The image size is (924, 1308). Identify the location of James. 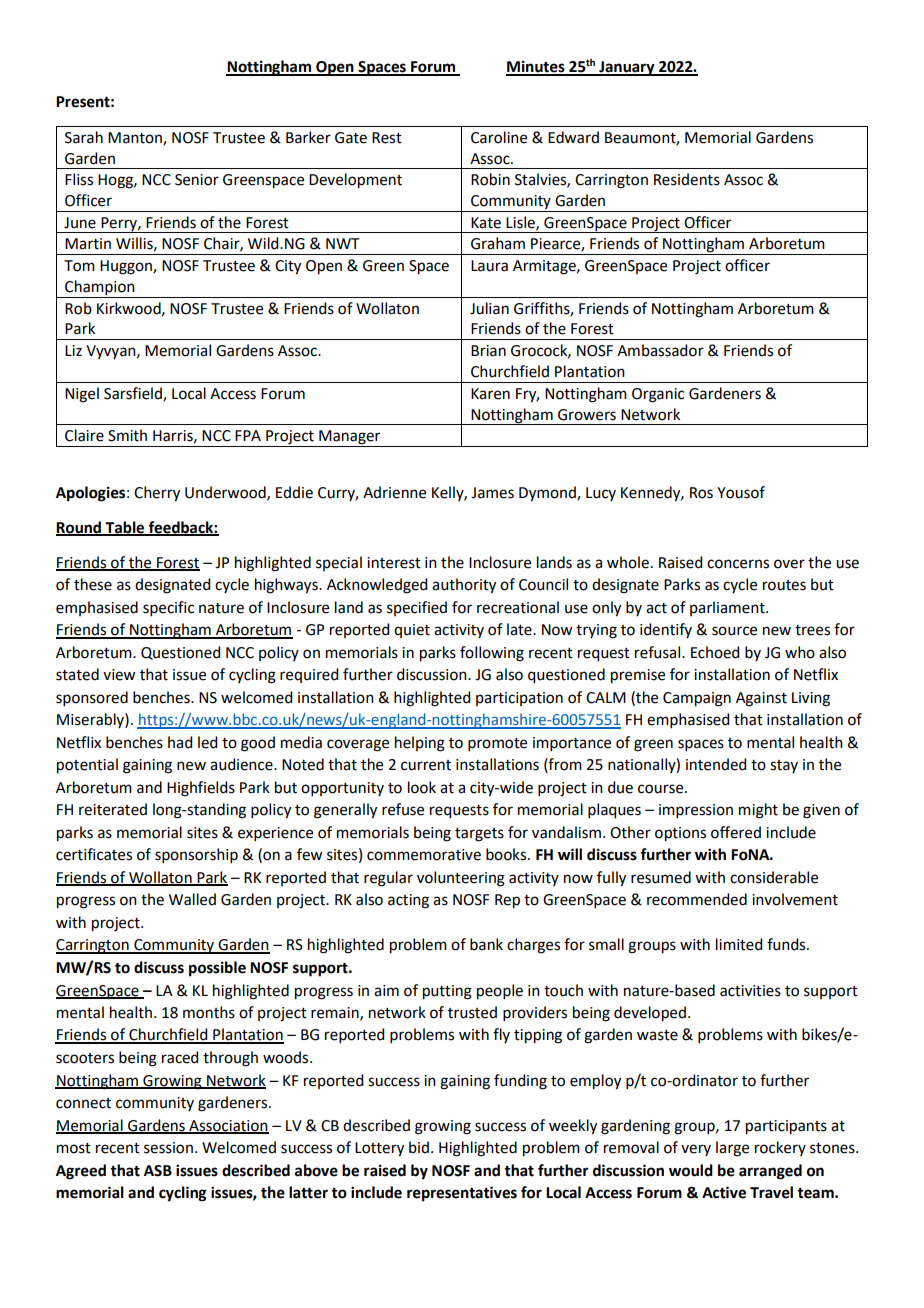
(492, 493).
